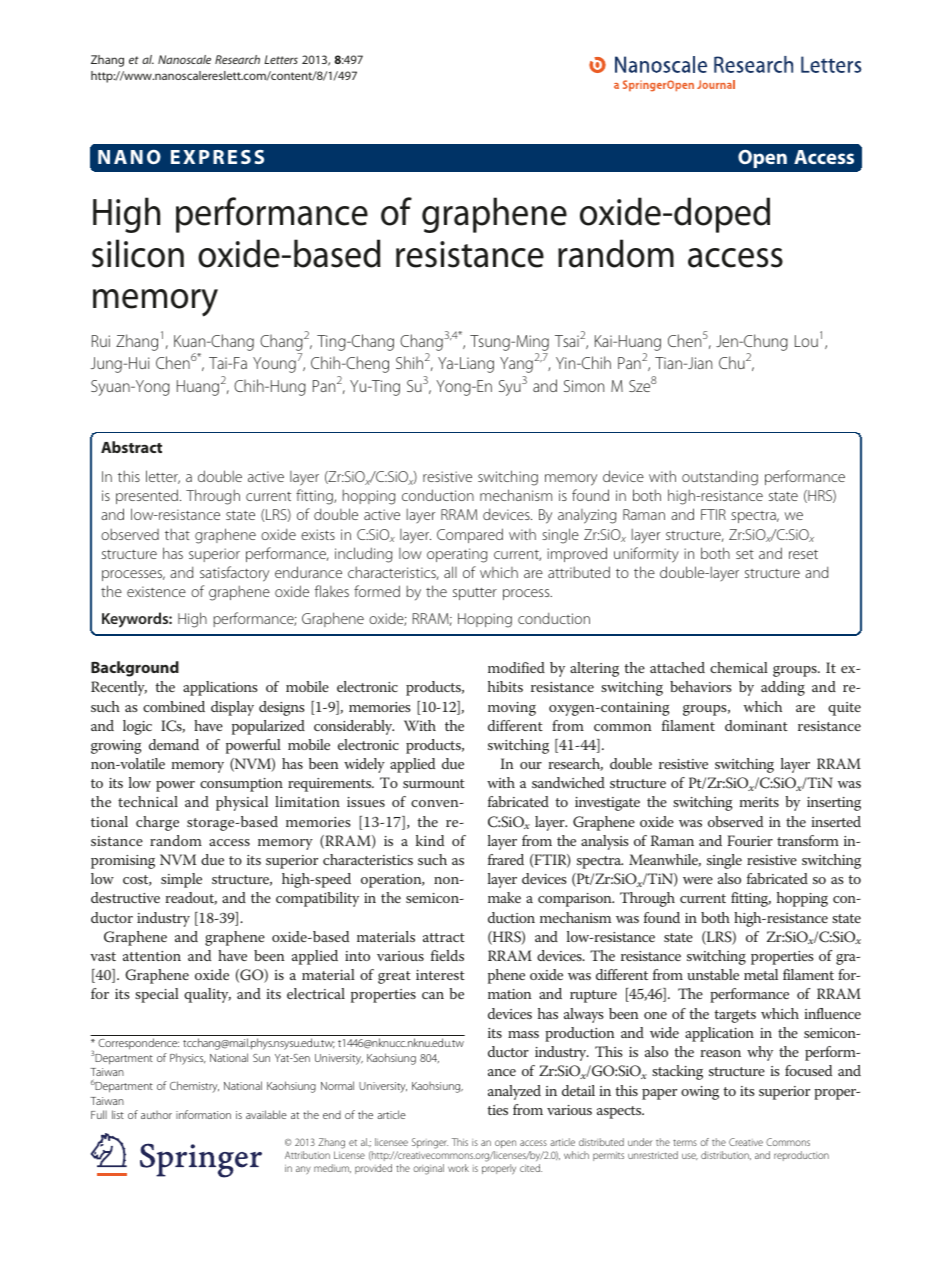 The width and height of the document is (952, 1270). What do you see at coordinates (470, 535) in the document?
I see `Compared` at bounding box center [470, 535].
